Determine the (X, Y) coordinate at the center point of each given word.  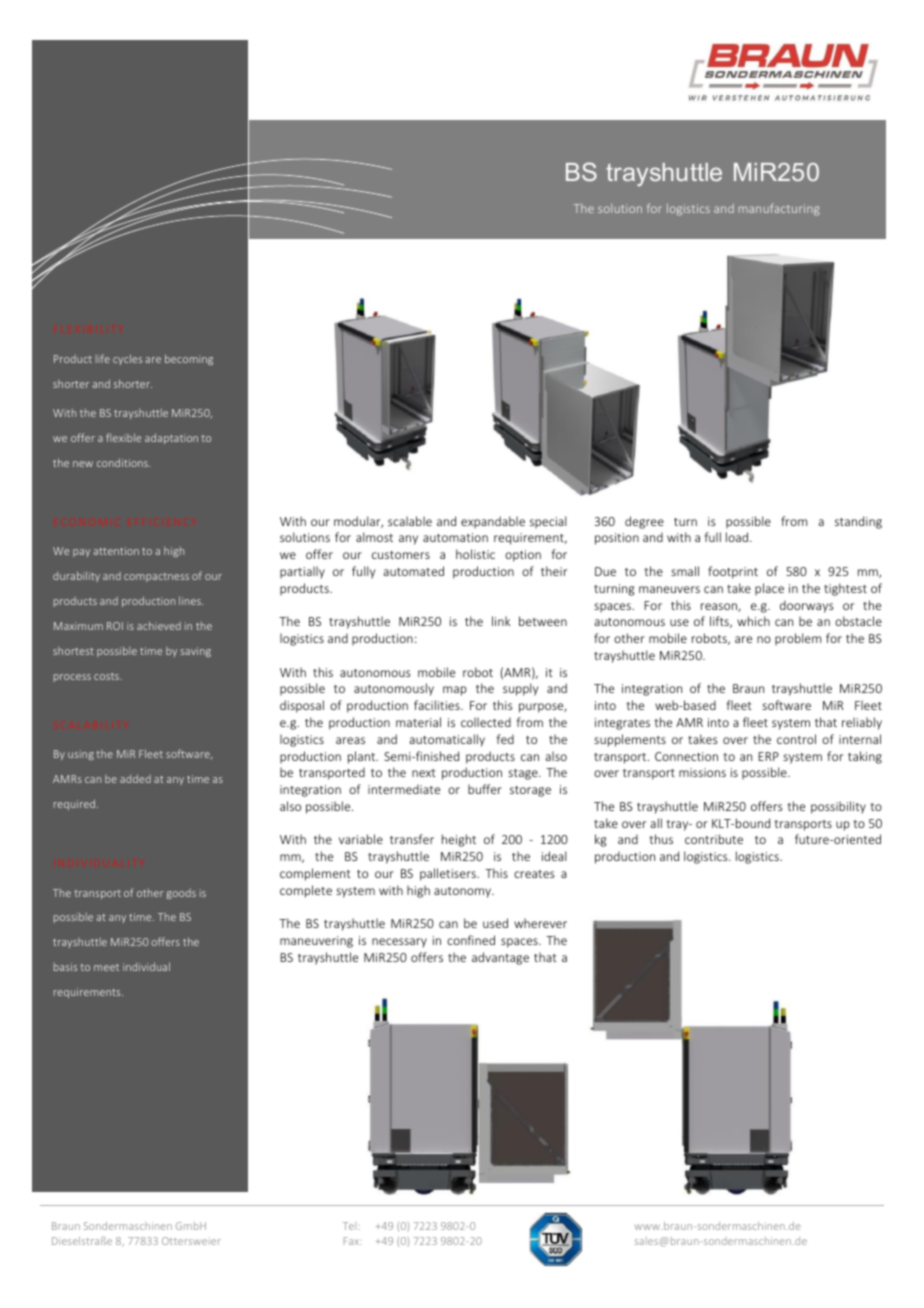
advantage (500, 958)
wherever (540, 923)
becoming (189, 359)
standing (858, 522)
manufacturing (779, 209)
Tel (351, 1226)
